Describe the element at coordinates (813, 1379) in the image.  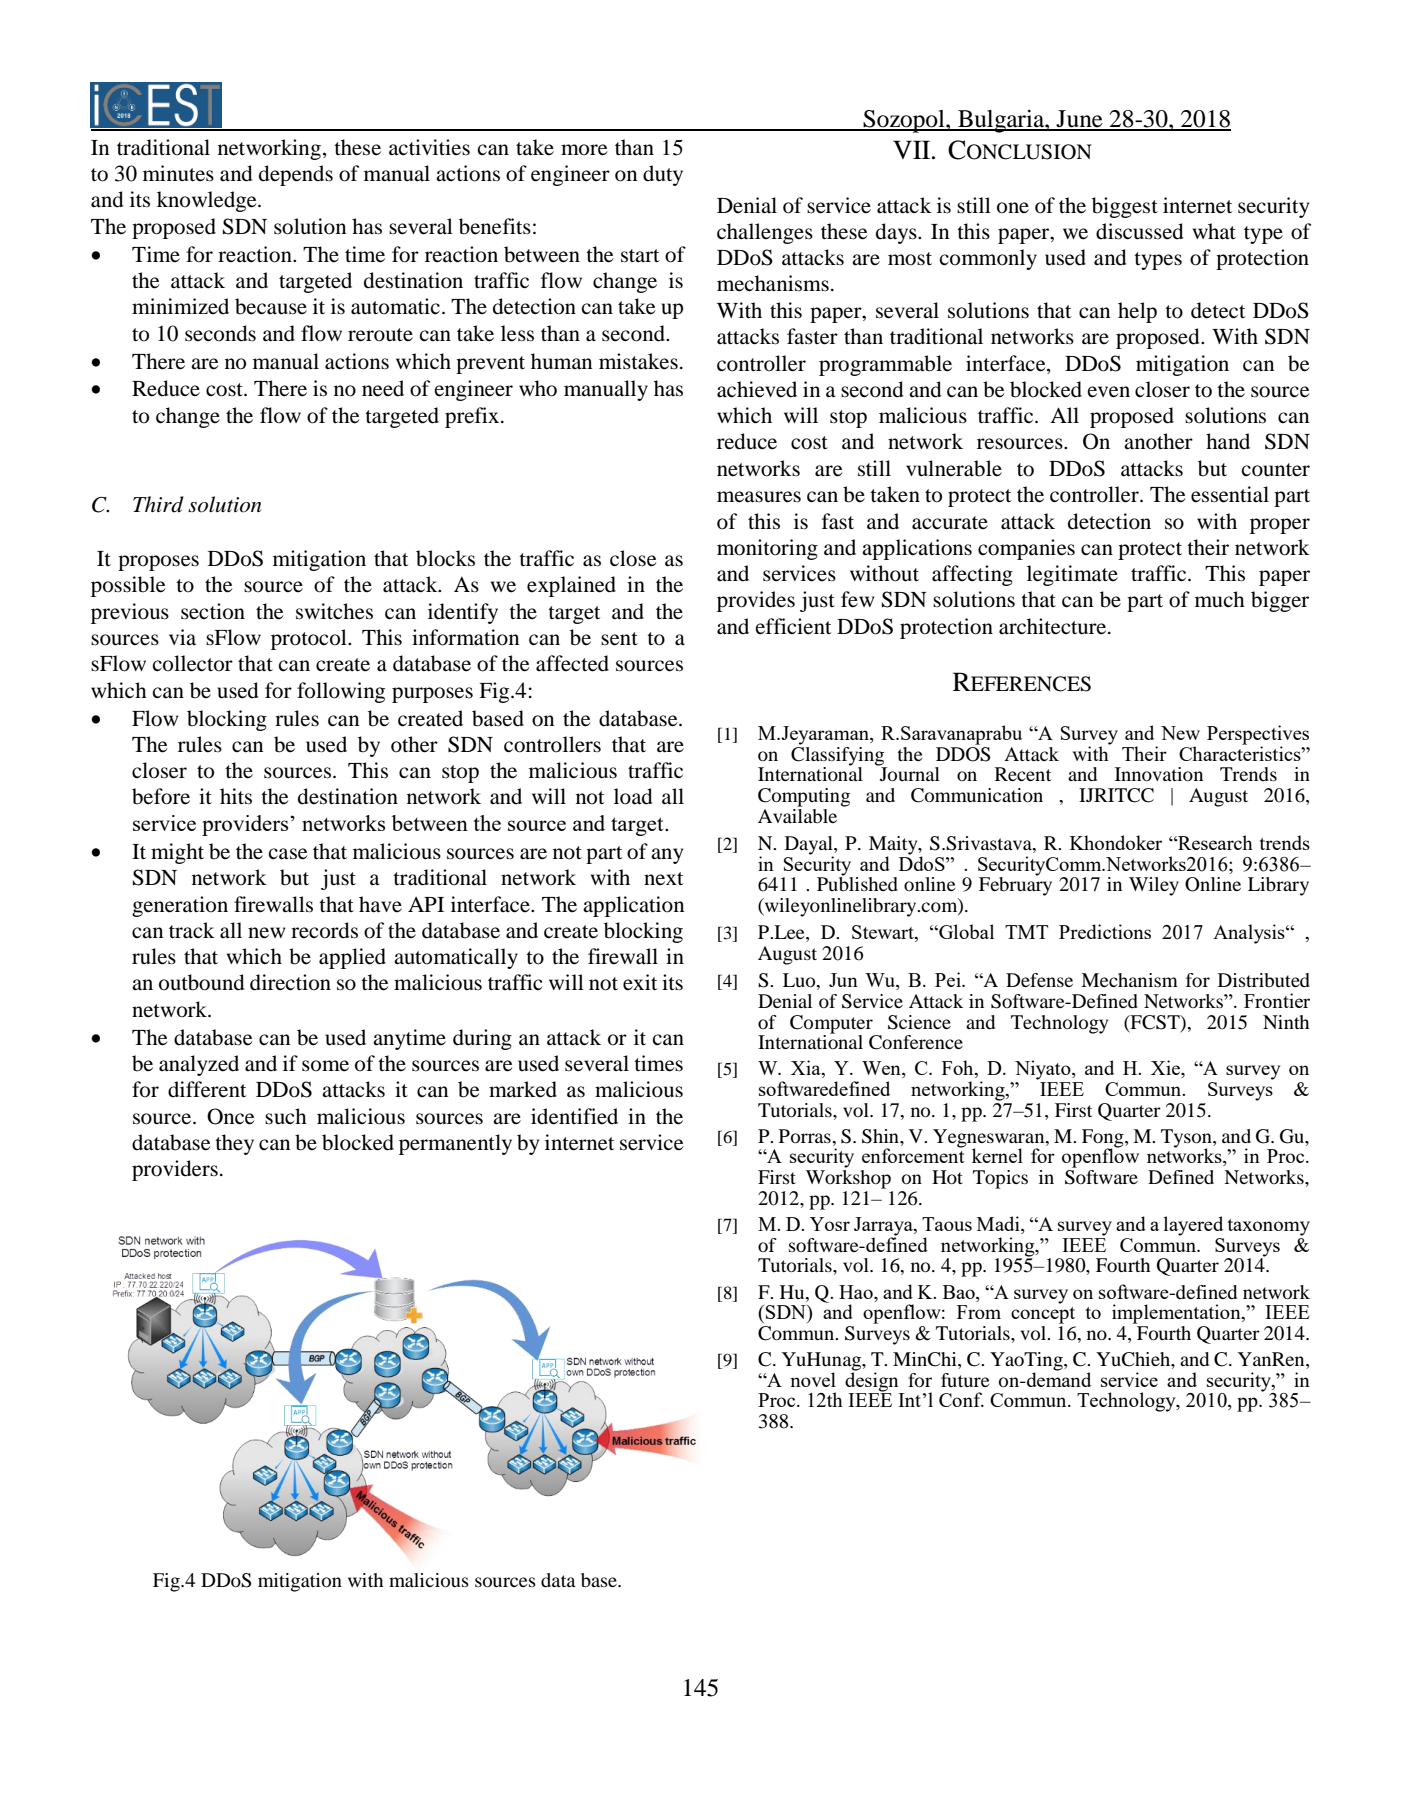
I see `novel` at that location.
